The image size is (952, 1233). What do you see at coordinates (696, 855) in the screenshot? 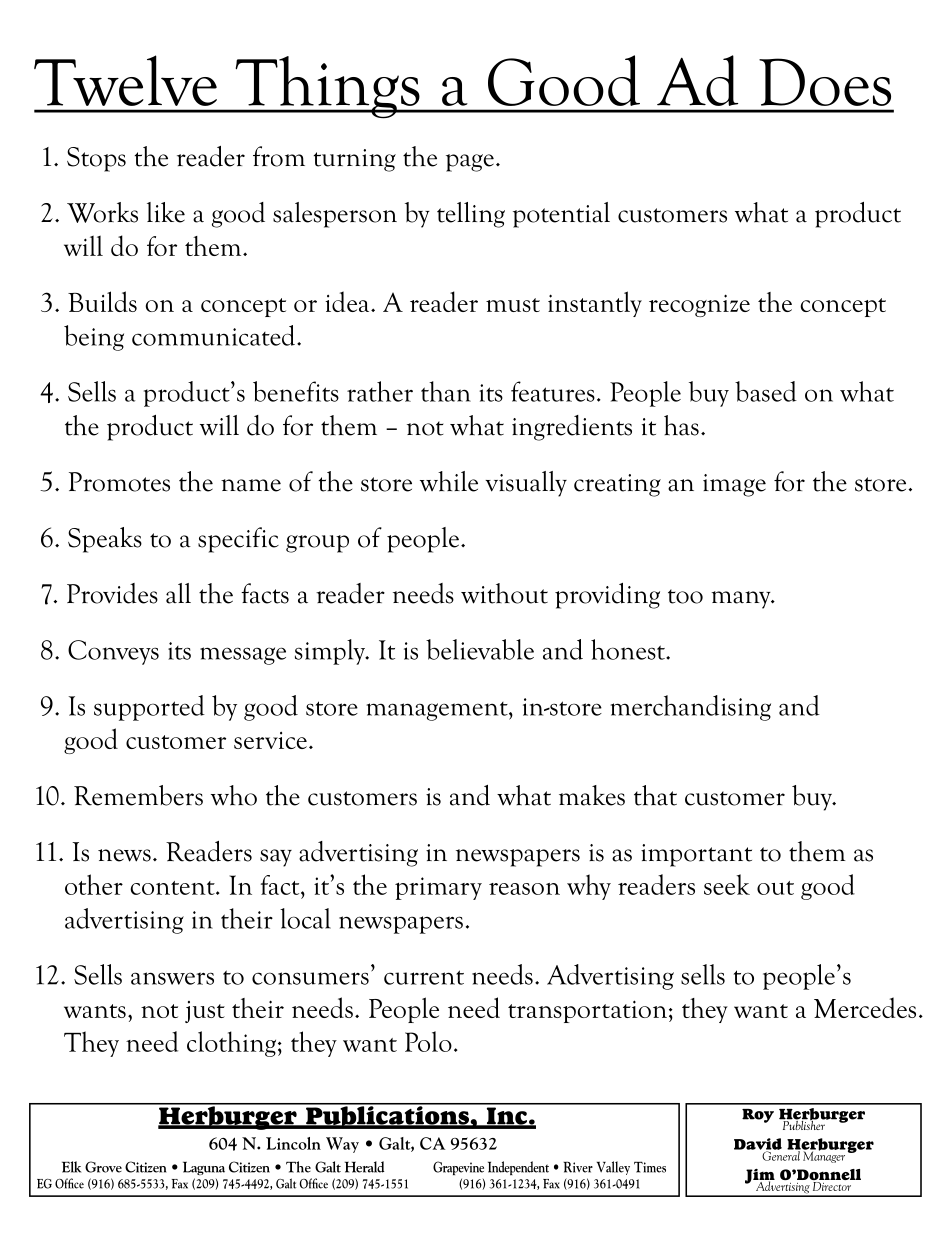
I see `important` at bounding box center [696, 855].
